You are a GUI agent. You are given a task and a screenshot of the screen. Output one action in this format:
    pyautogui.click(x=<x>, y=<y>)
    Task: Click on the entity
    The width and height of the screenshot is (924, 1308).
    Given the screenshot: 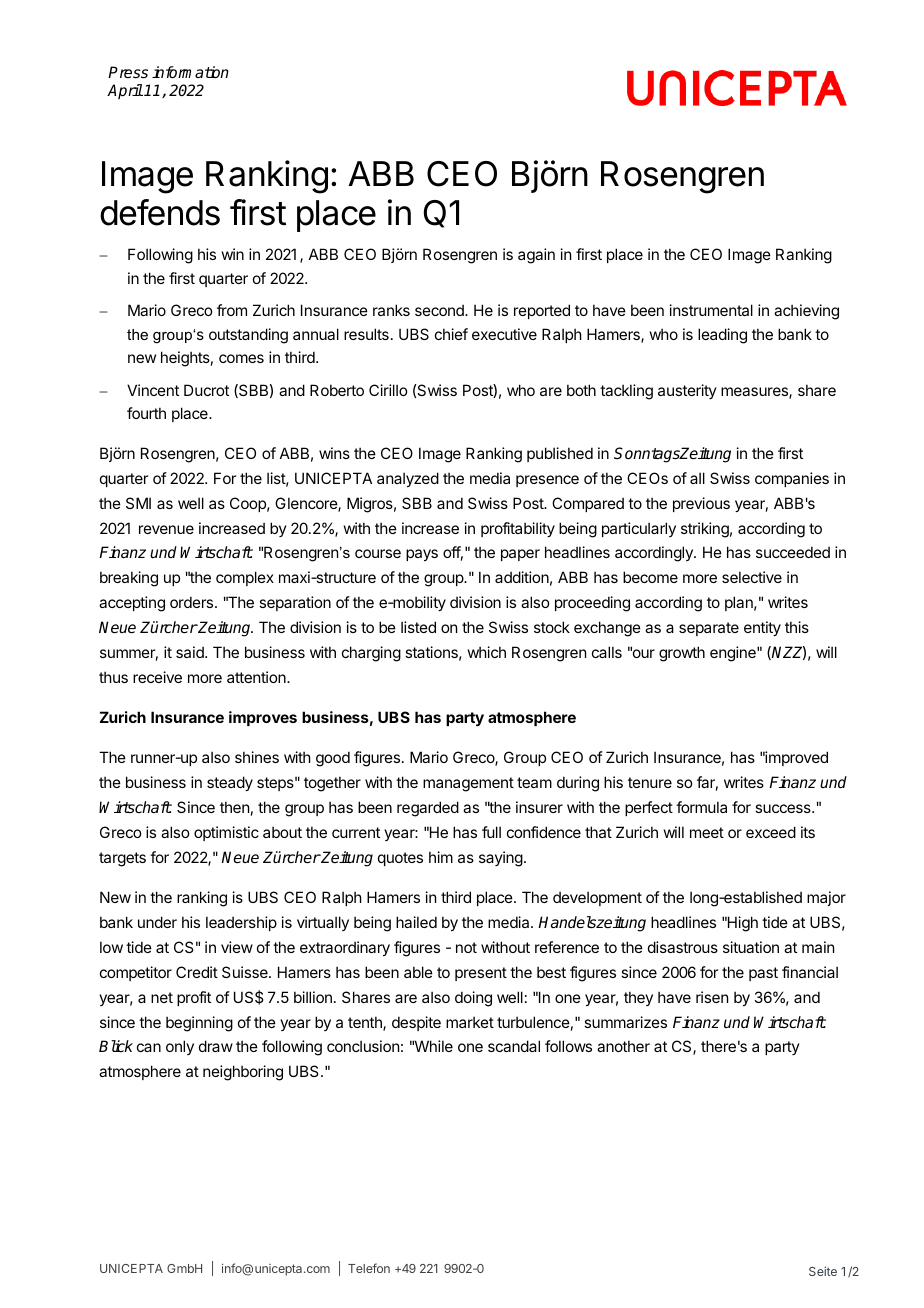 What is the action you would take?
    pyautogui.click(x=762, y=628)
